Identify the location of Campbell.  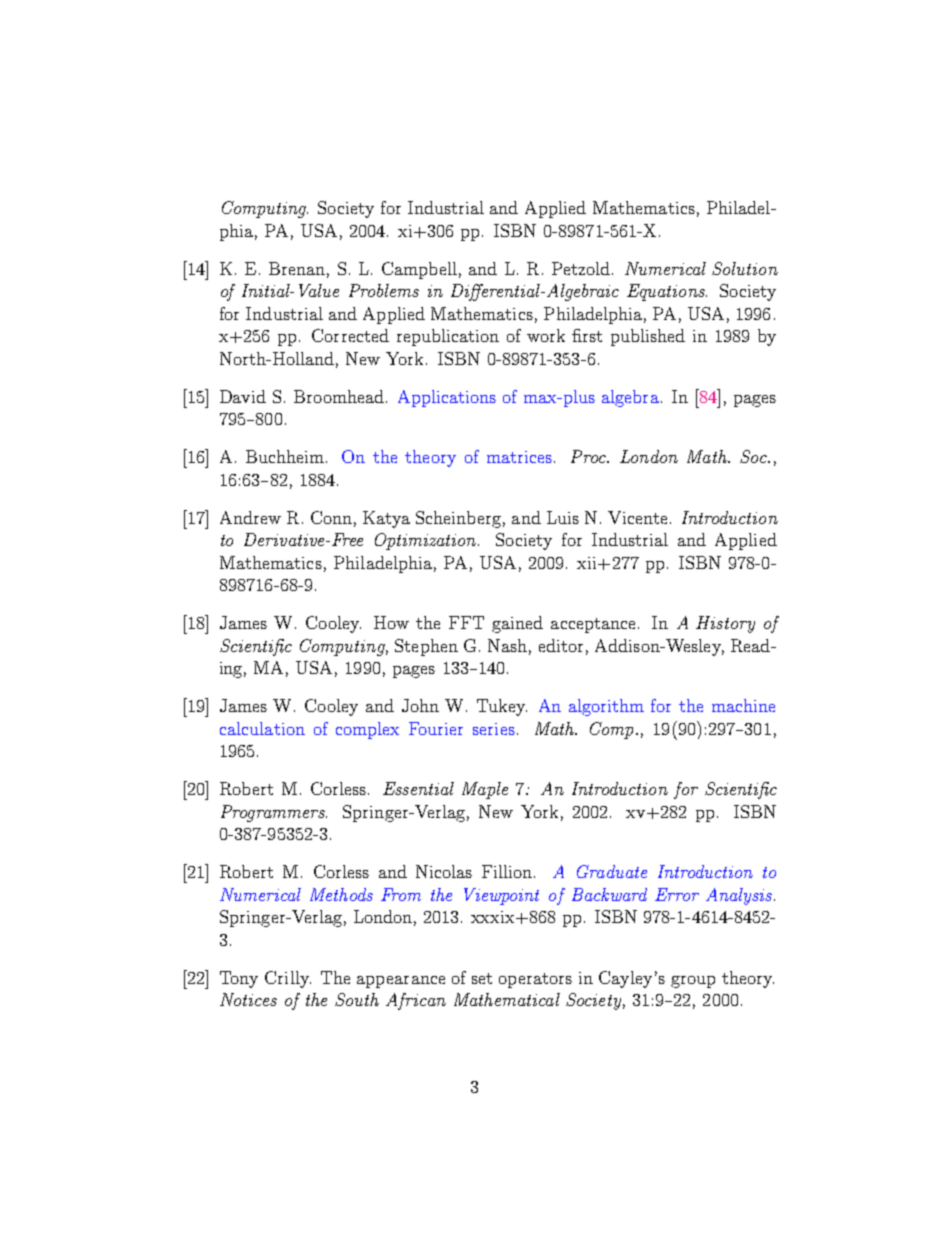
(419, 270).
